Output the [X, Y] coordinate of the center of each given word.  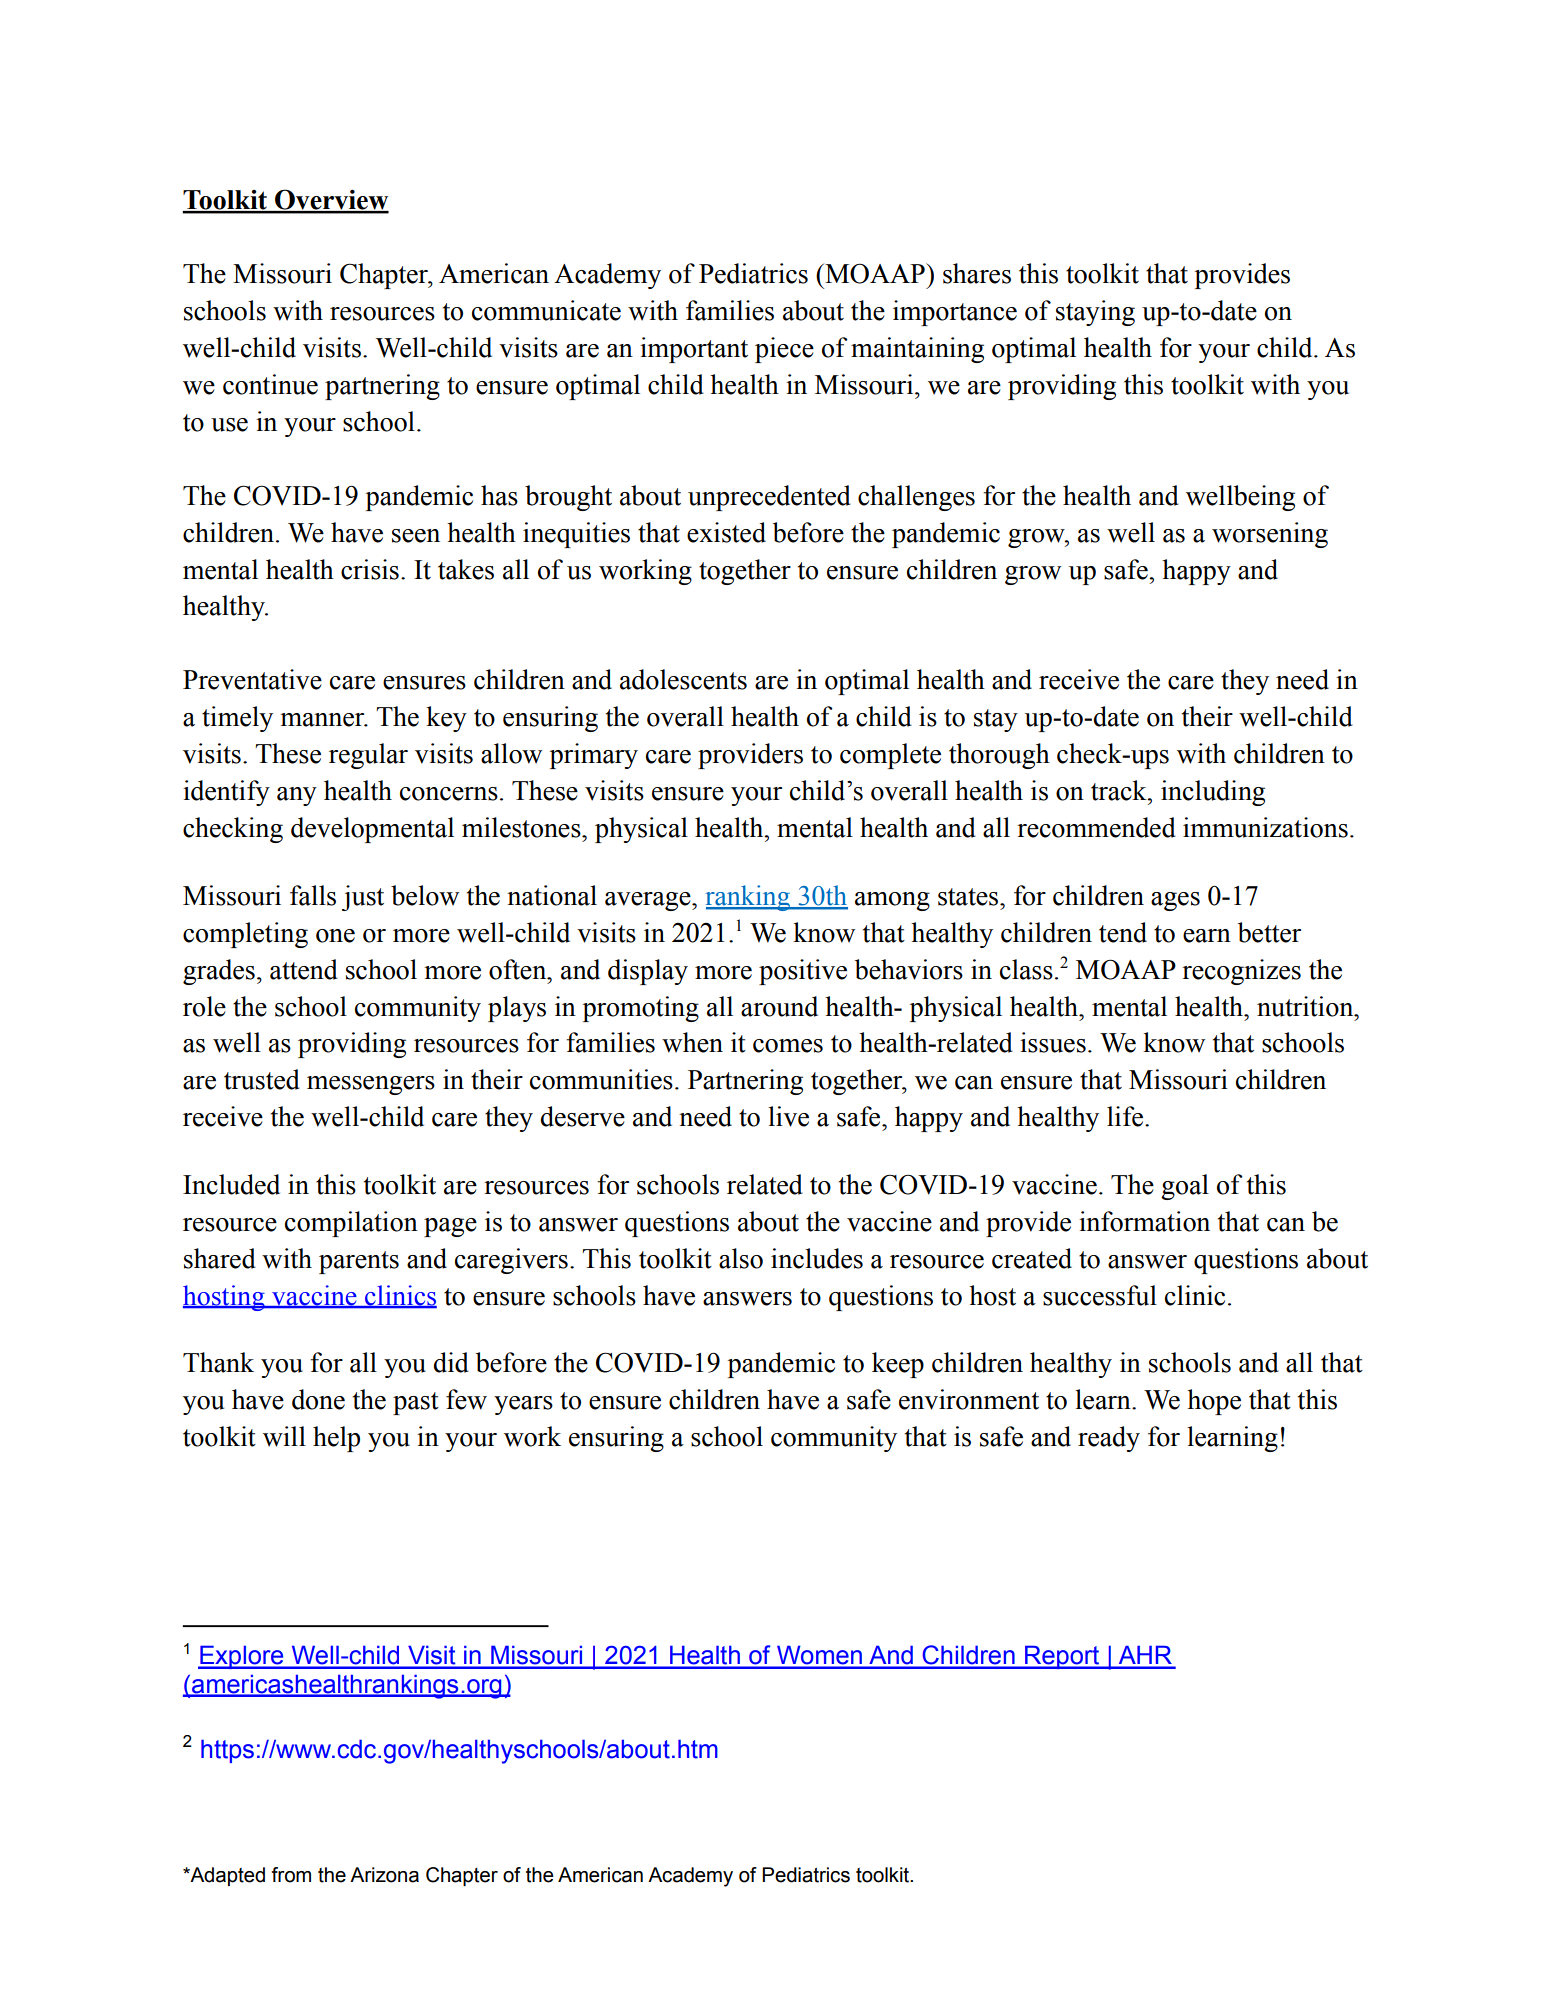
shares [977, 273]
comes [788, 1046]
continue [270, 384]
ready [1109, 1439]
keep [898, 1365]
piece [784, 350]
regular [368, 756]
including [1213, 793]
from [291, 1875]
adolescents [683, 679]
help [336, 1439]
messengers [371, 1085]
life [1125, 1116]
